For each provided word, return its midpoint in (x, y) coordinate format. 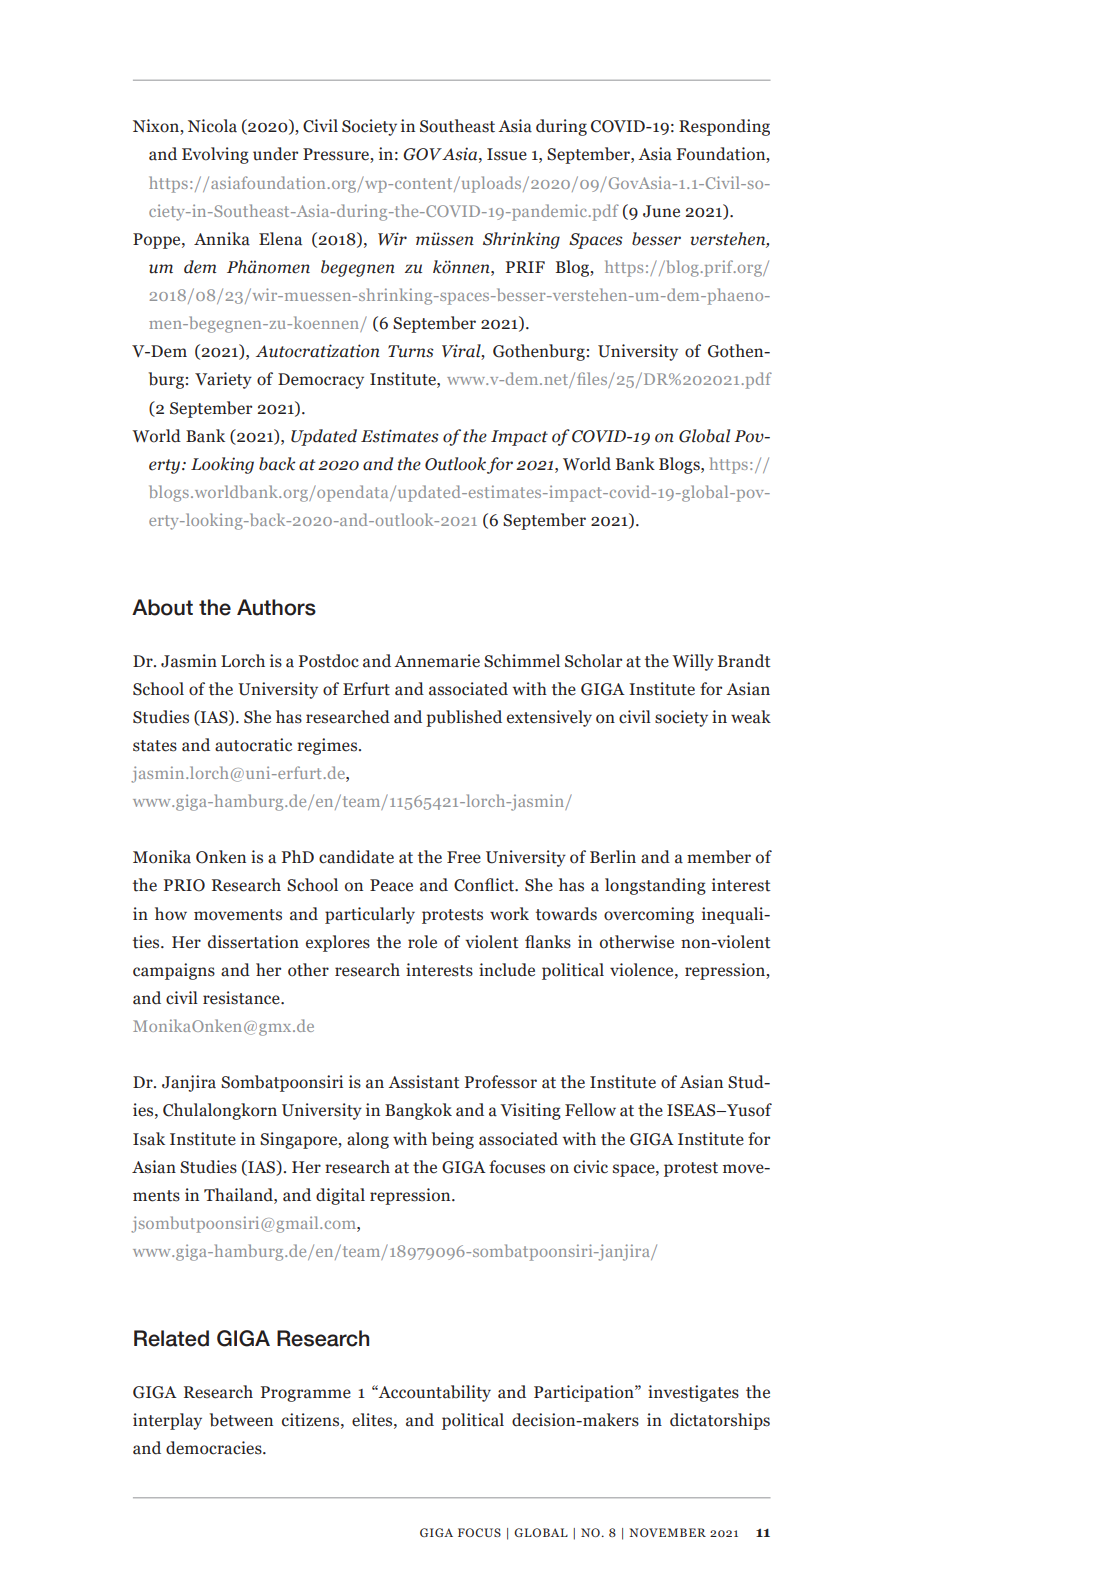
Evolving (215, 155)
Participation (585, 1393)
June (661, 211)
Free (464, 857)
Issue (507, 154)
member (719, 857)
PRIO (184, 885)
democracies (215, 1448)
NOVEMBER (667, 1532)
